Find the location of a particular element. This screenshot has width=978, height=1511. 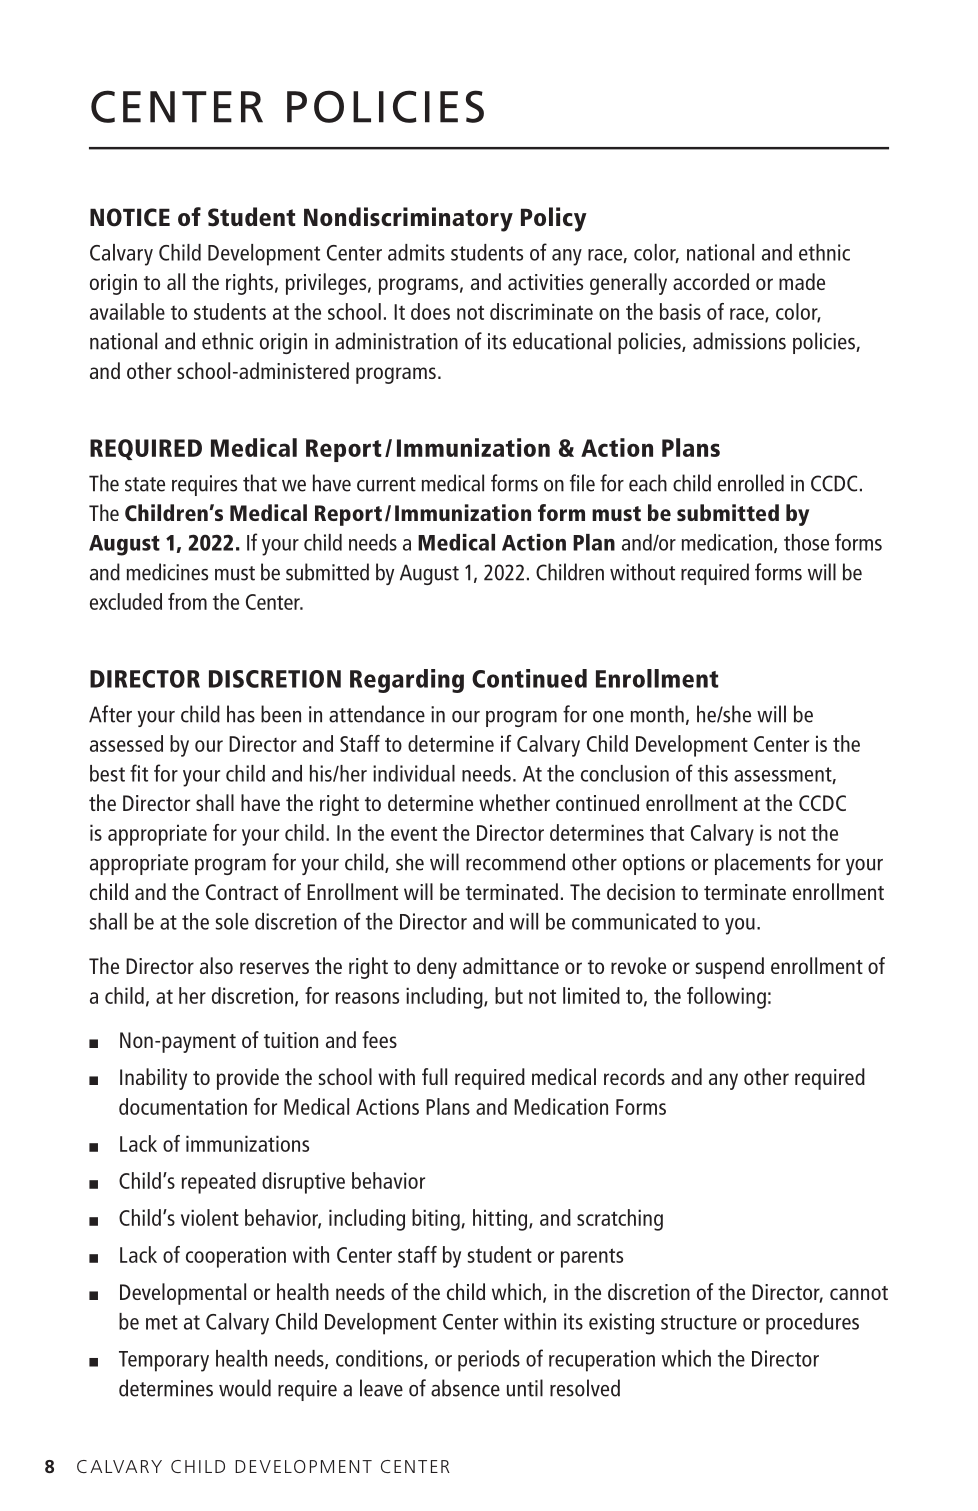

admits is located at coordinates (416, 252).
